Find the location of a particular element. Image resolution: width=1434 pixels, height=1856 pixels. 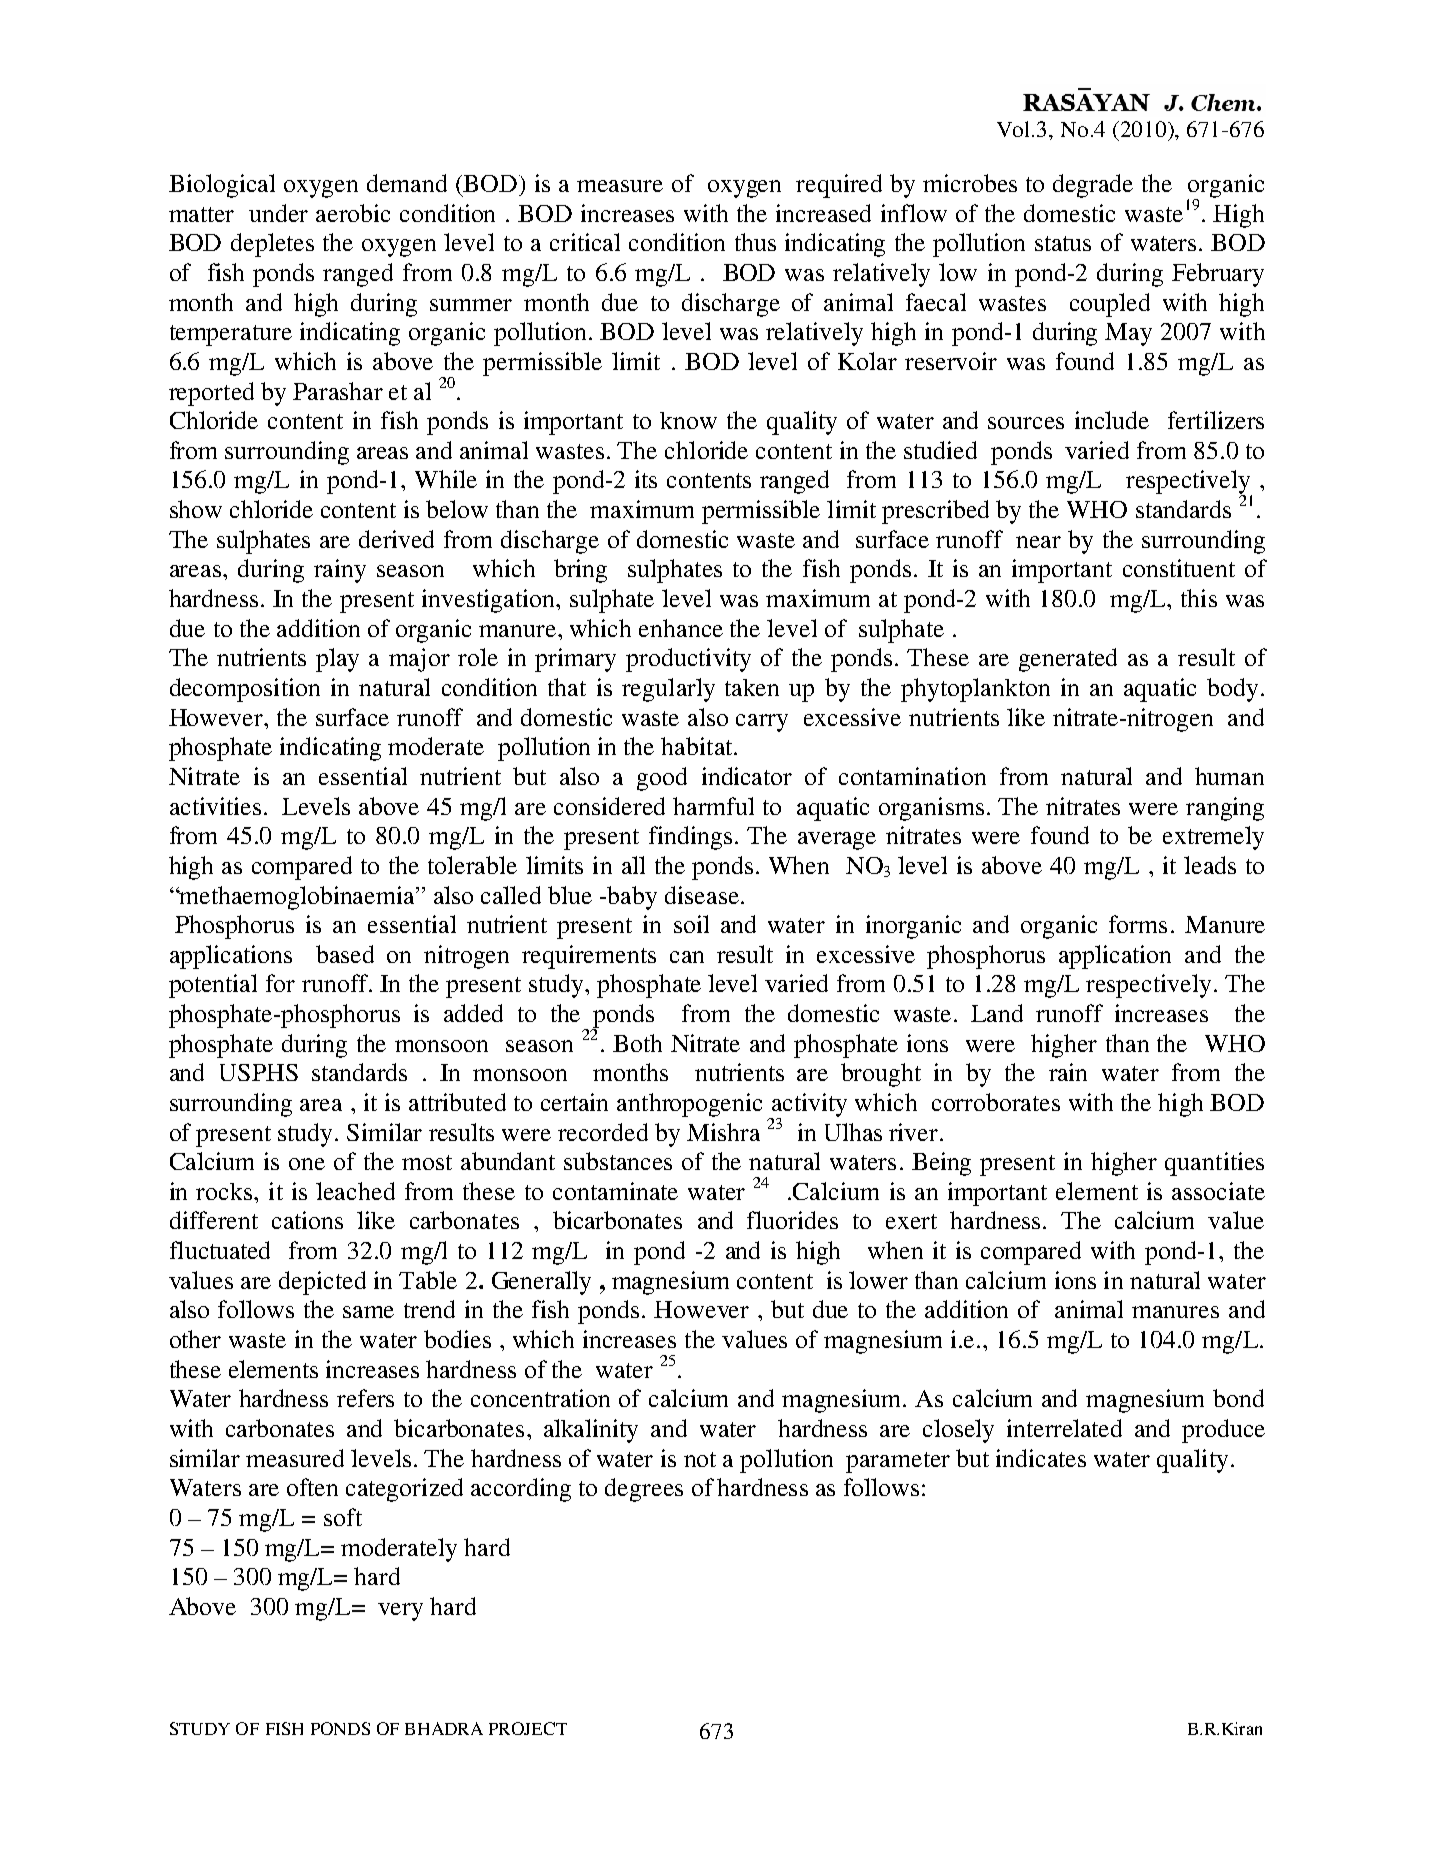

can is located at coordinates (687, 957).
